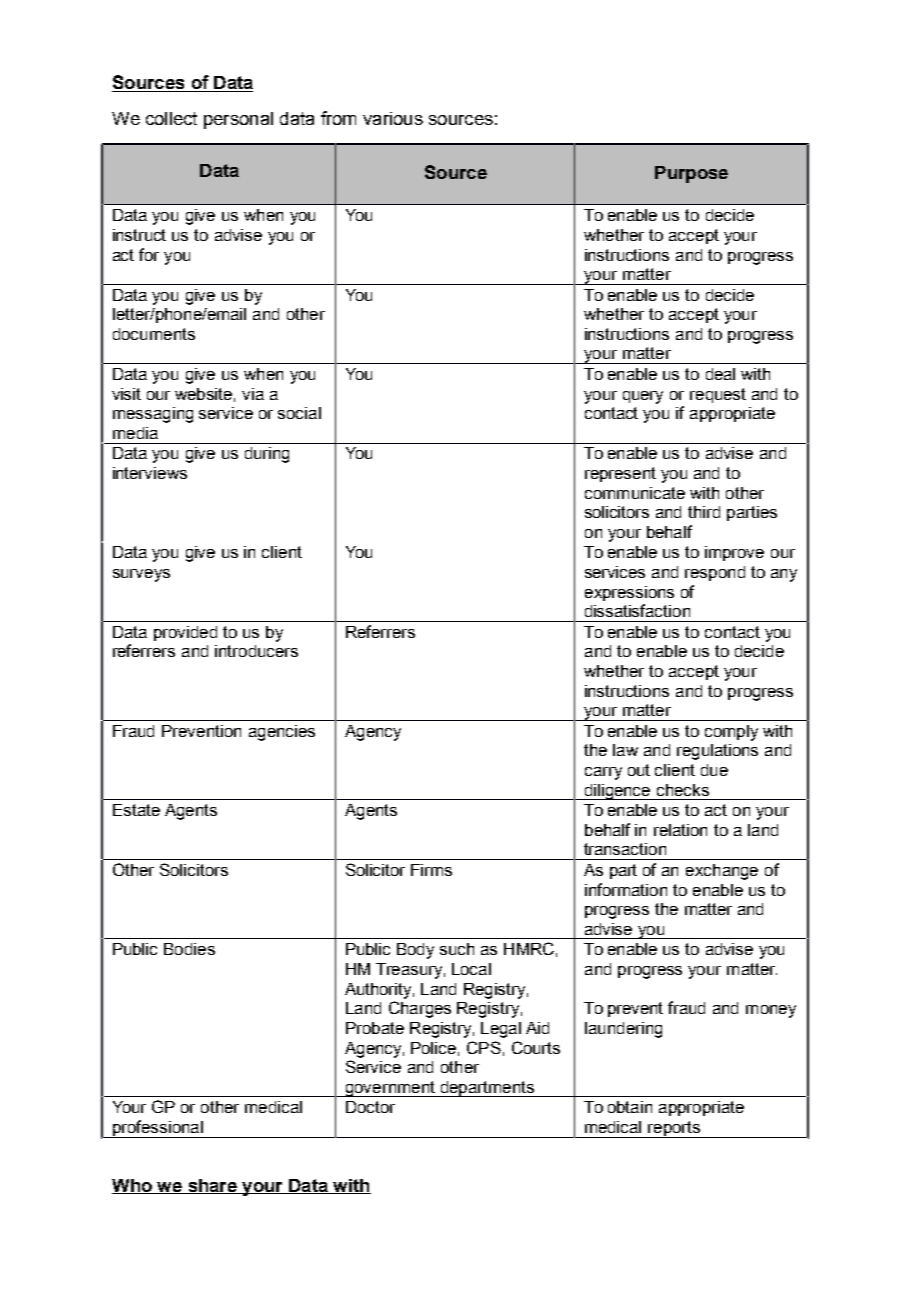  What do you see at coordinates (238, 120) in the image?
I see `personal` at bounding box center [238, 120].
